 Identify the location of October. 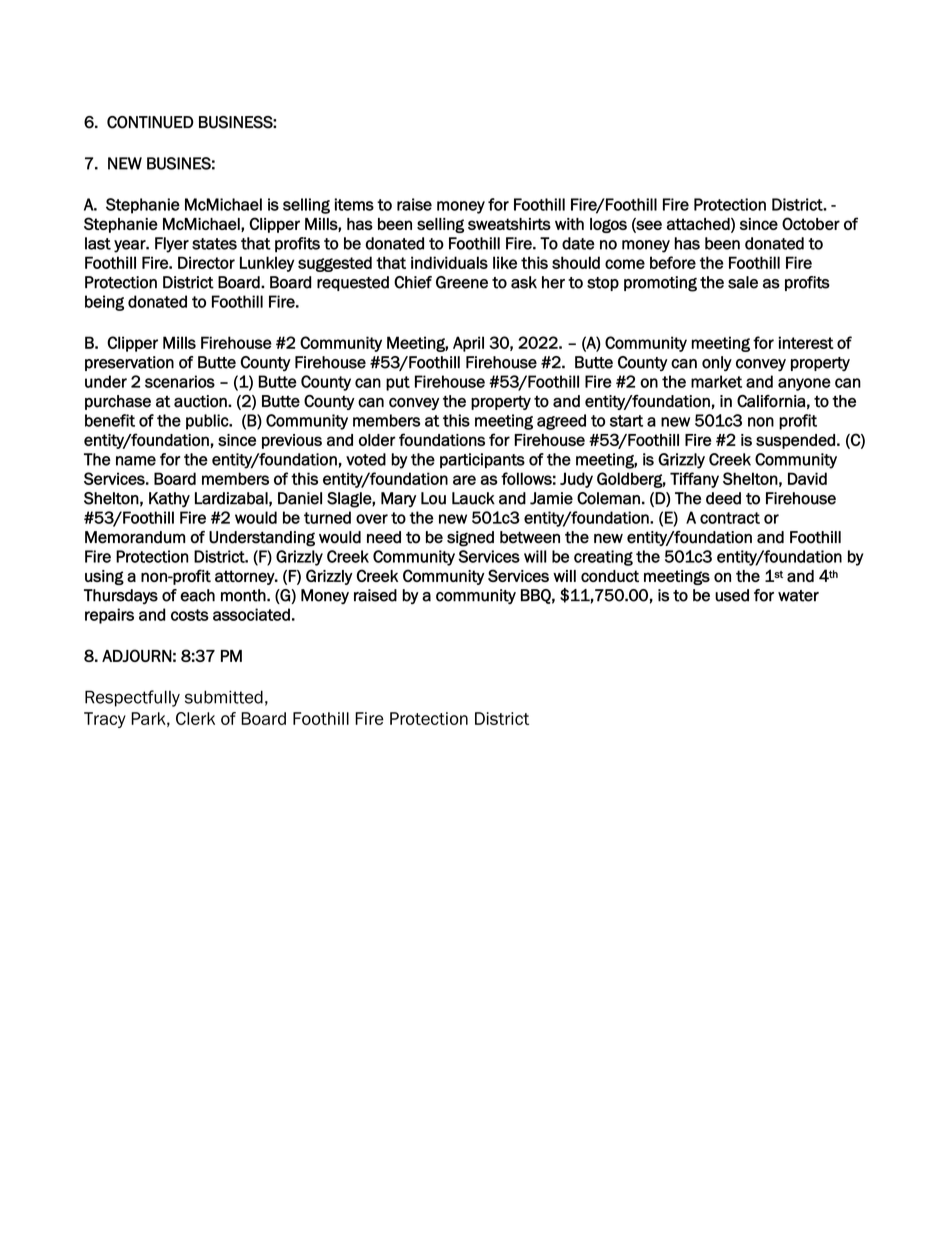
(811, 223).
